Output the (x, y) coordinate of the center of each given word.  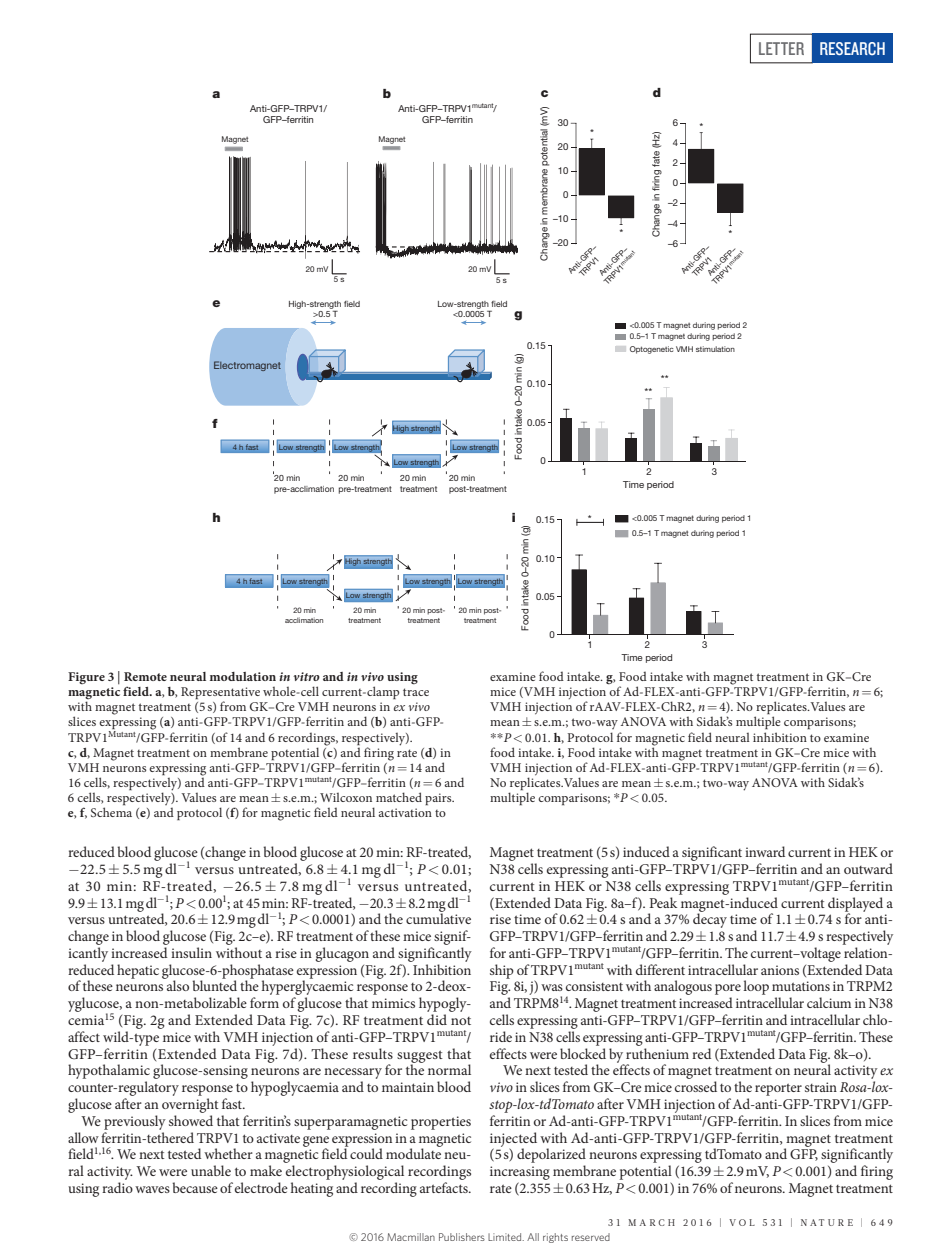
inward (765, 851)
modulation (243, 676)
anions (780, 970)
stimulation (715, 349)
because (195, 1187)
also (177, 984)
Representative (220, 694)
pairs (439, 799)
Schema (111, 812)
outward (868, 868)
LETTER (781, 48)
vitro (306, 676)
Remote (145, 676)
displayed (855, 905)
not (461, 1021)
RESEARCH (852, 48)
